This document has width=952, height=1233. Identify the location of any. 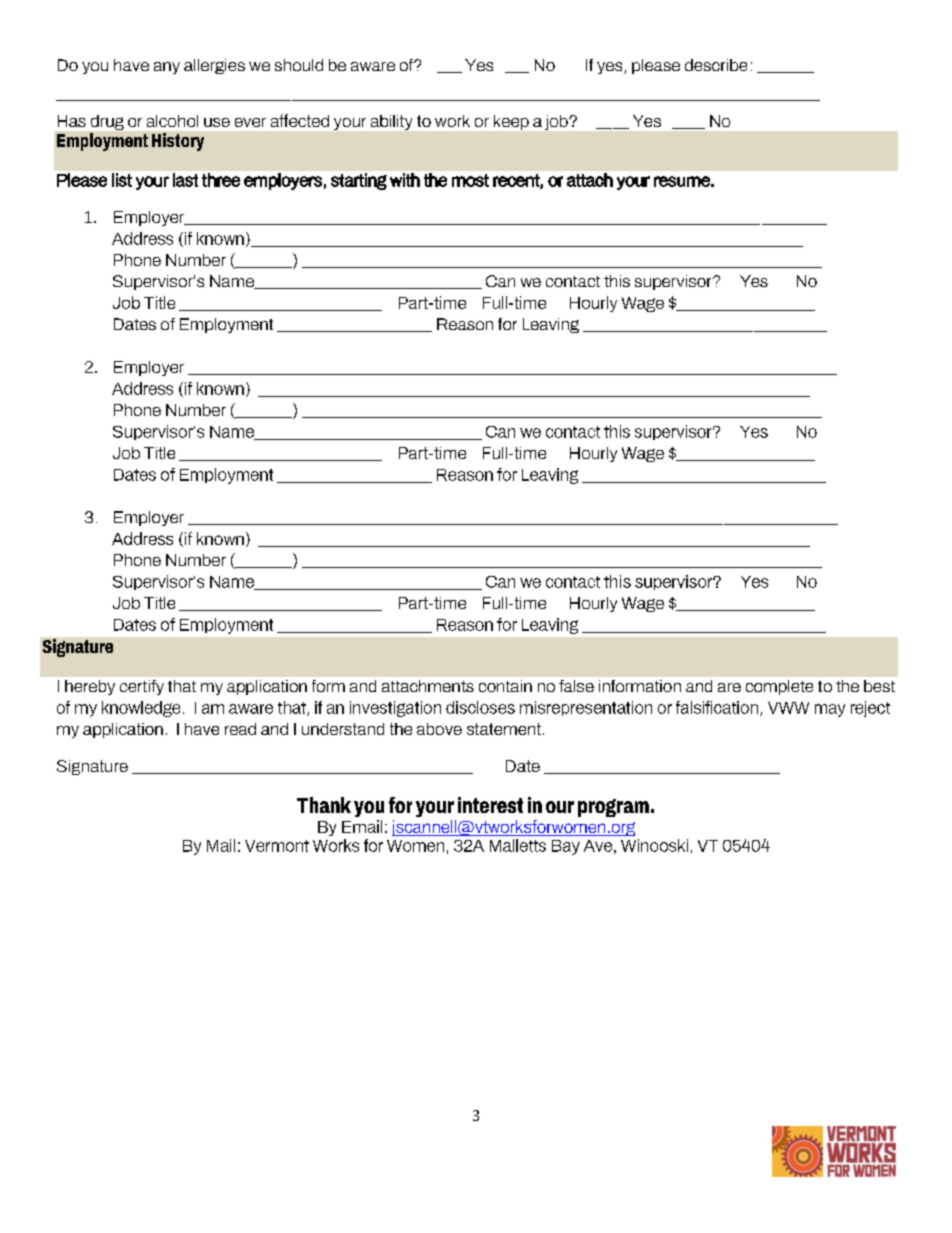
(167, 68).
